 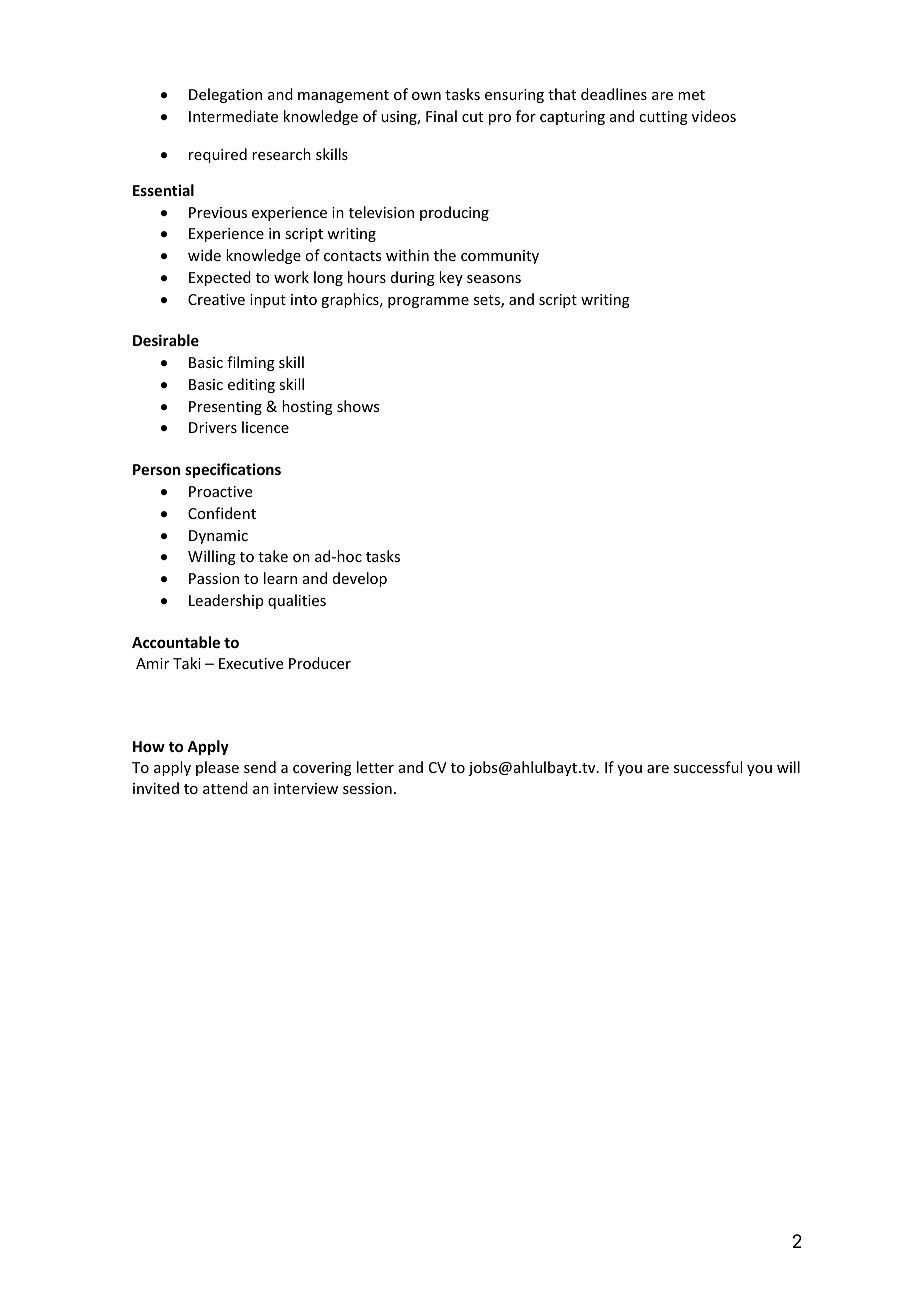 What do you see at coordinates (663, 118) in the document?
I see `cutting` at bounding box center [663, 118].
